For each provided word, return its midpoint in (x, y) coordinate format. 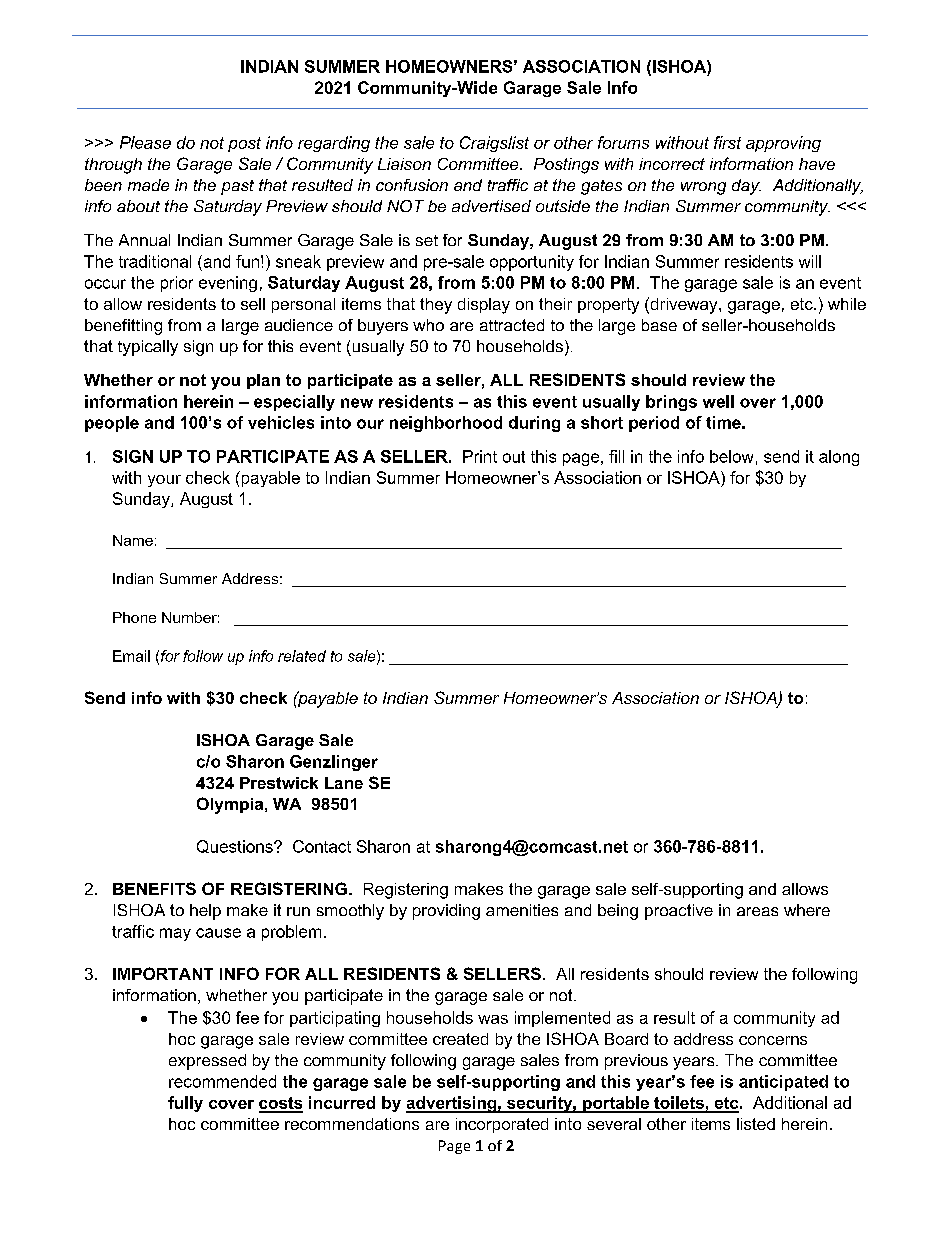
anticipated (783, 1083)
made (148, 185)
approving (783, 144)
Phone (134, 617)
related (302, 656)
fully (185, 1104)
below (731, 456)
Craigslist (494, 144)
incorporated (502, 1125)
